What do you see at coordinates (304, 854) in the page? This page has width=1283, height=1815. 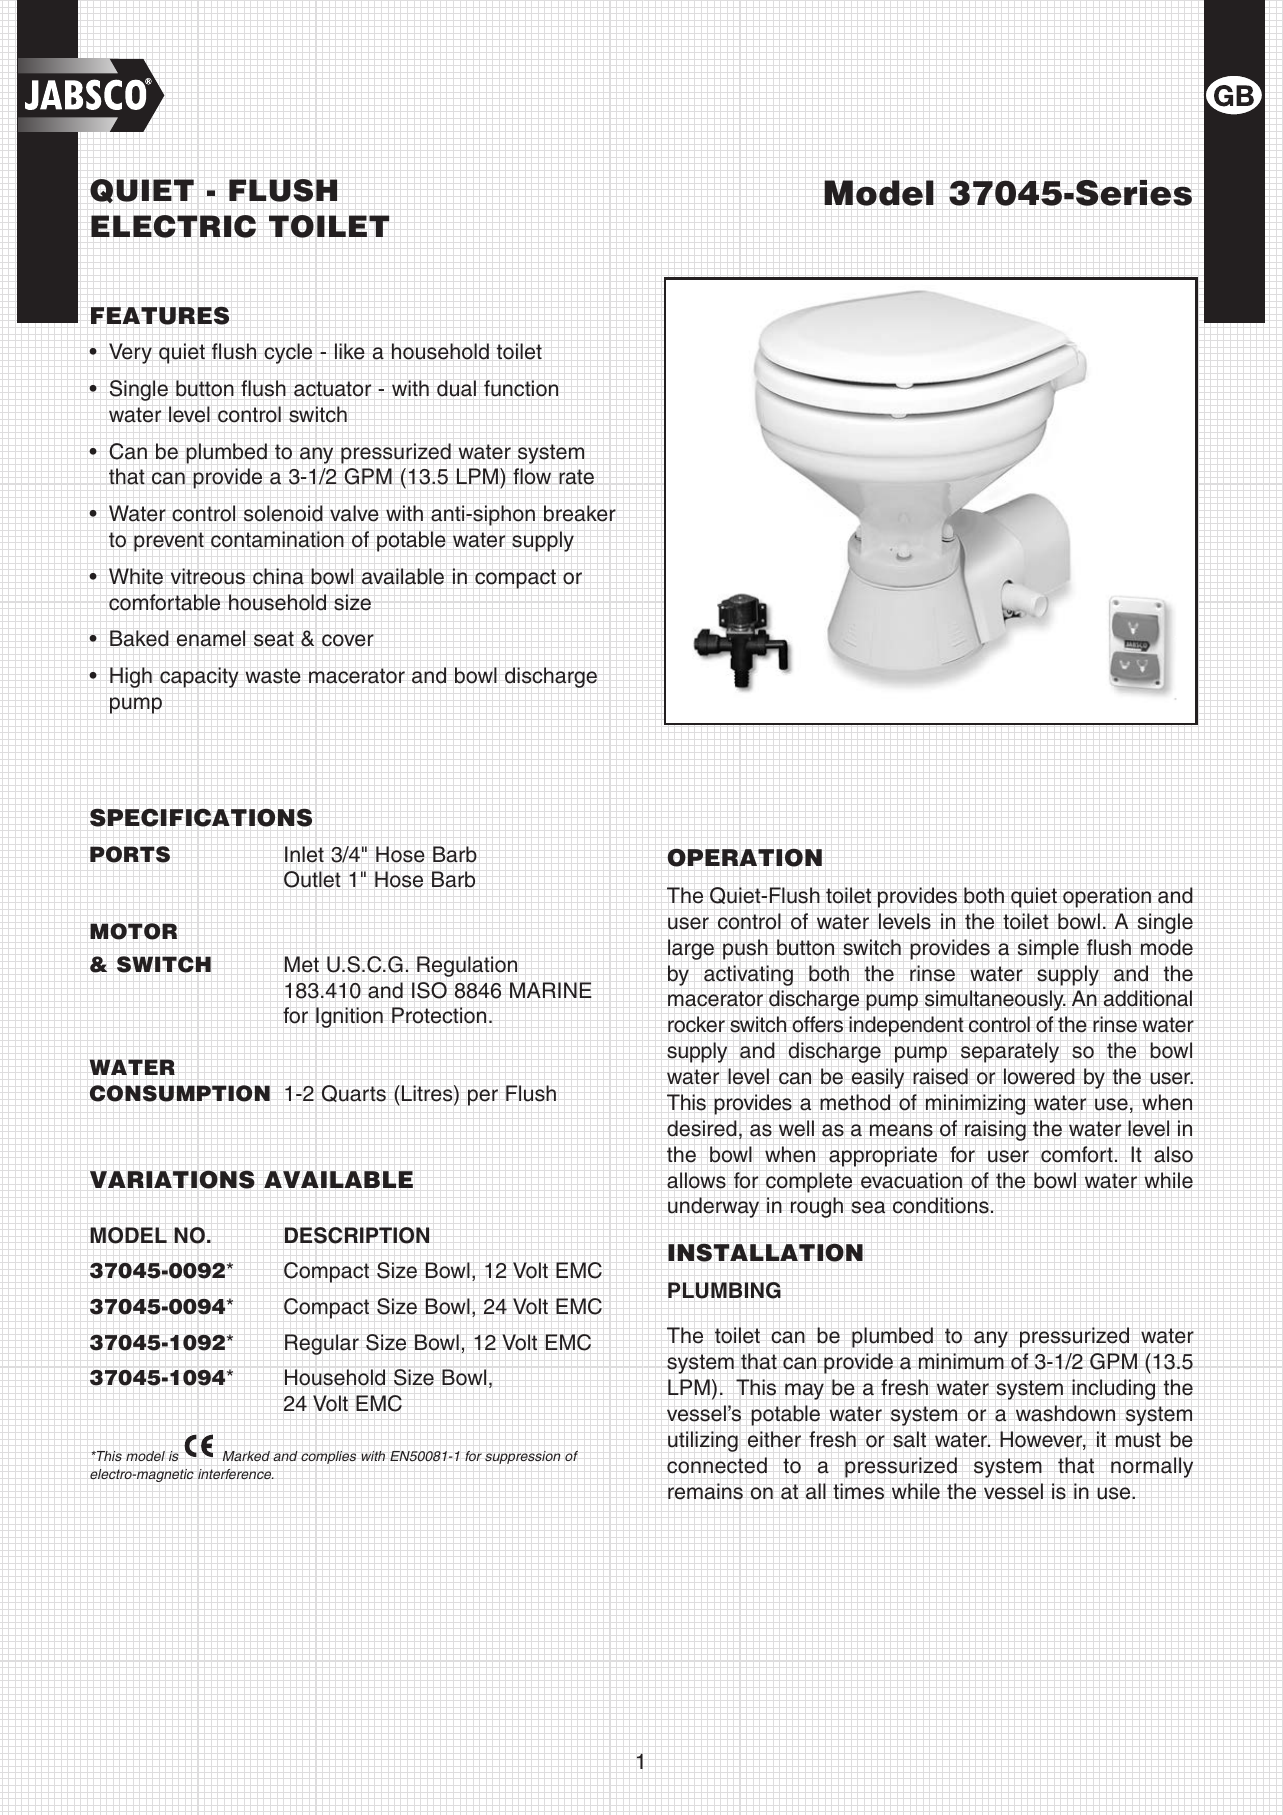 I see `Inlet` at bounding box center [304, 854].
